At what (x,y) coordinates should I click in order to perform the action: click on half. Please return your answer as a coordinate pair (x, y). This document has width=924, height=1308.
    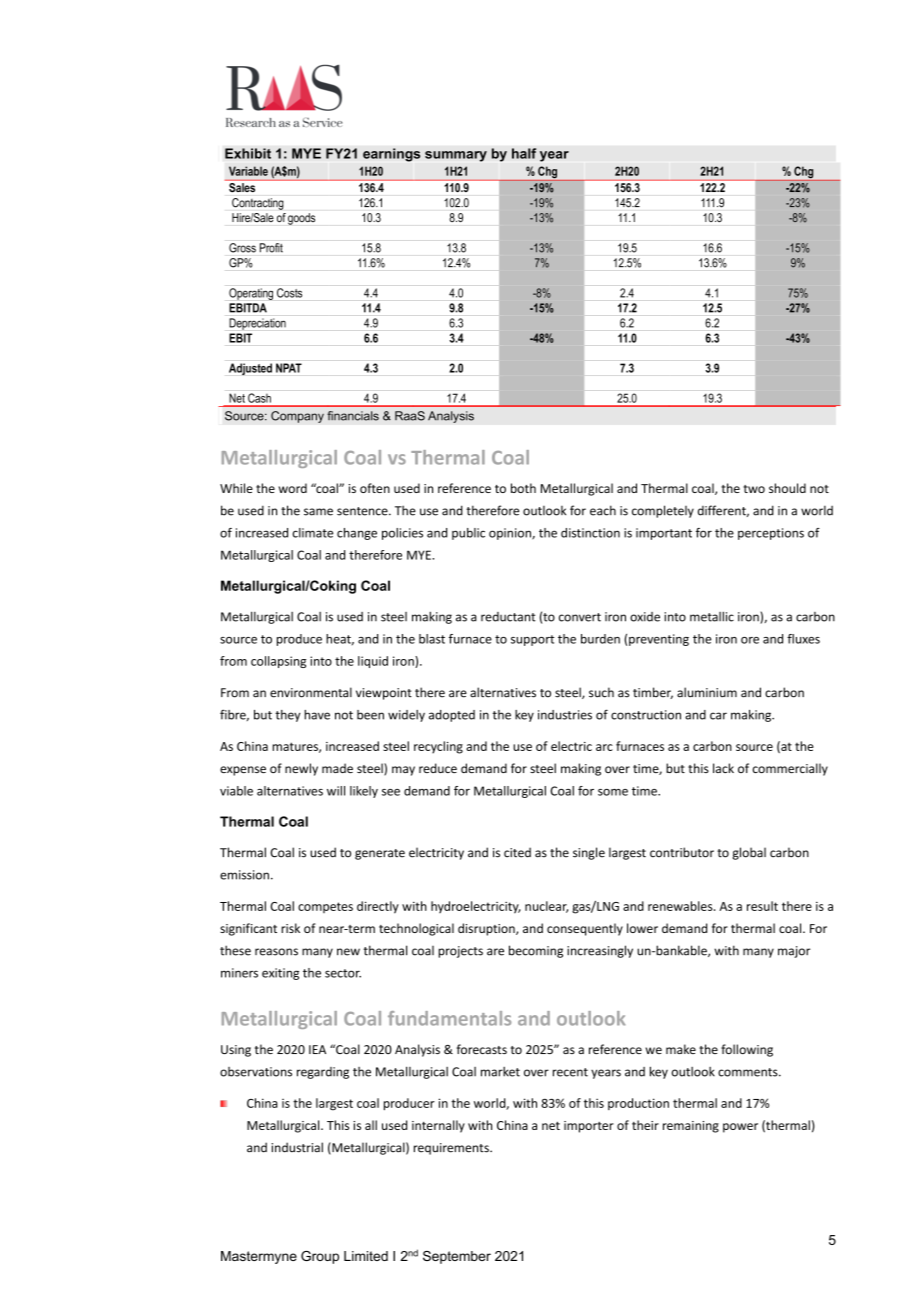
    Looking at the image, I should click on (524, 153).
